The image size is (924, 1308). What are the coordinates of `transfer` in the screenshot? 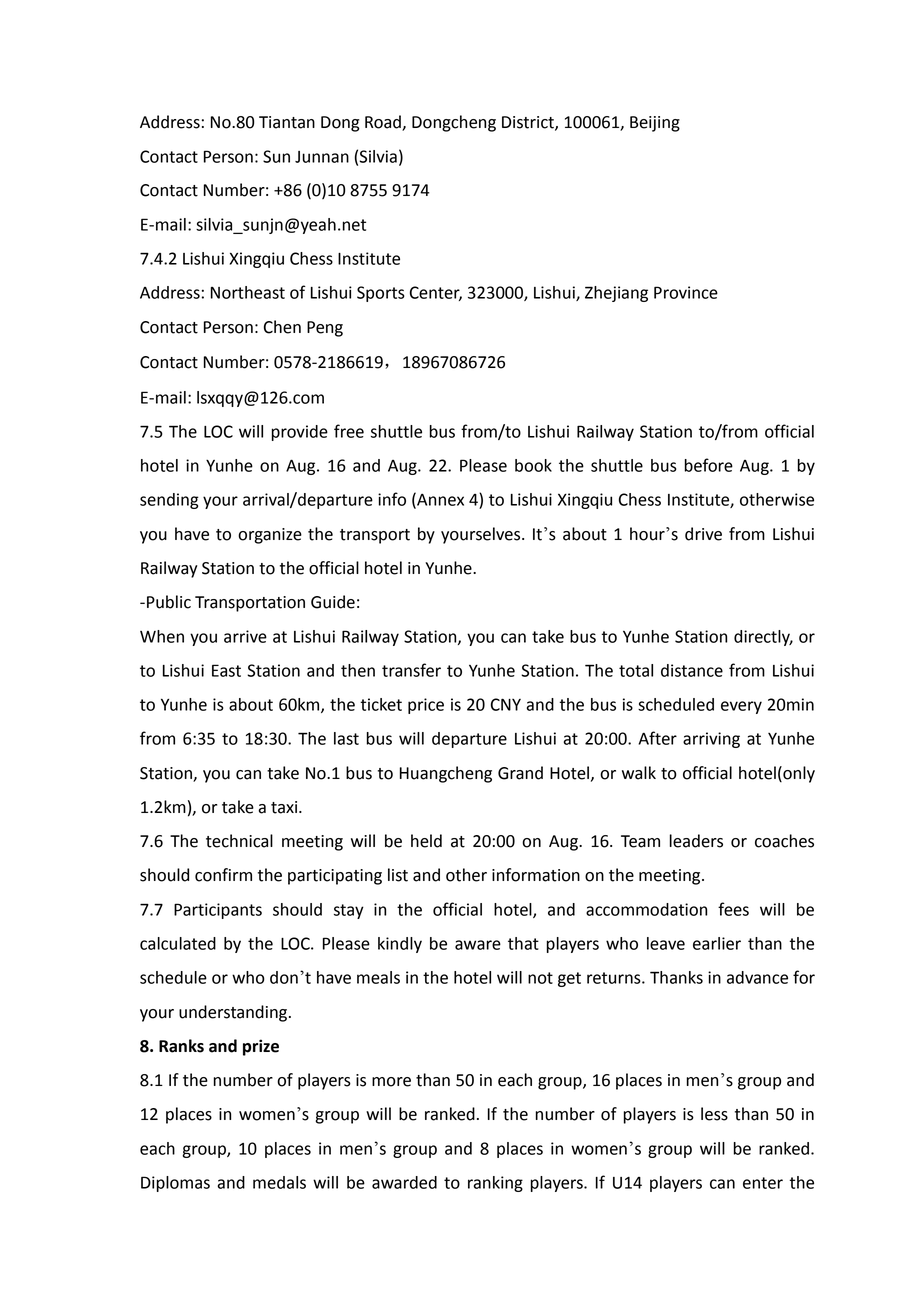 It's located at (411, 670).
